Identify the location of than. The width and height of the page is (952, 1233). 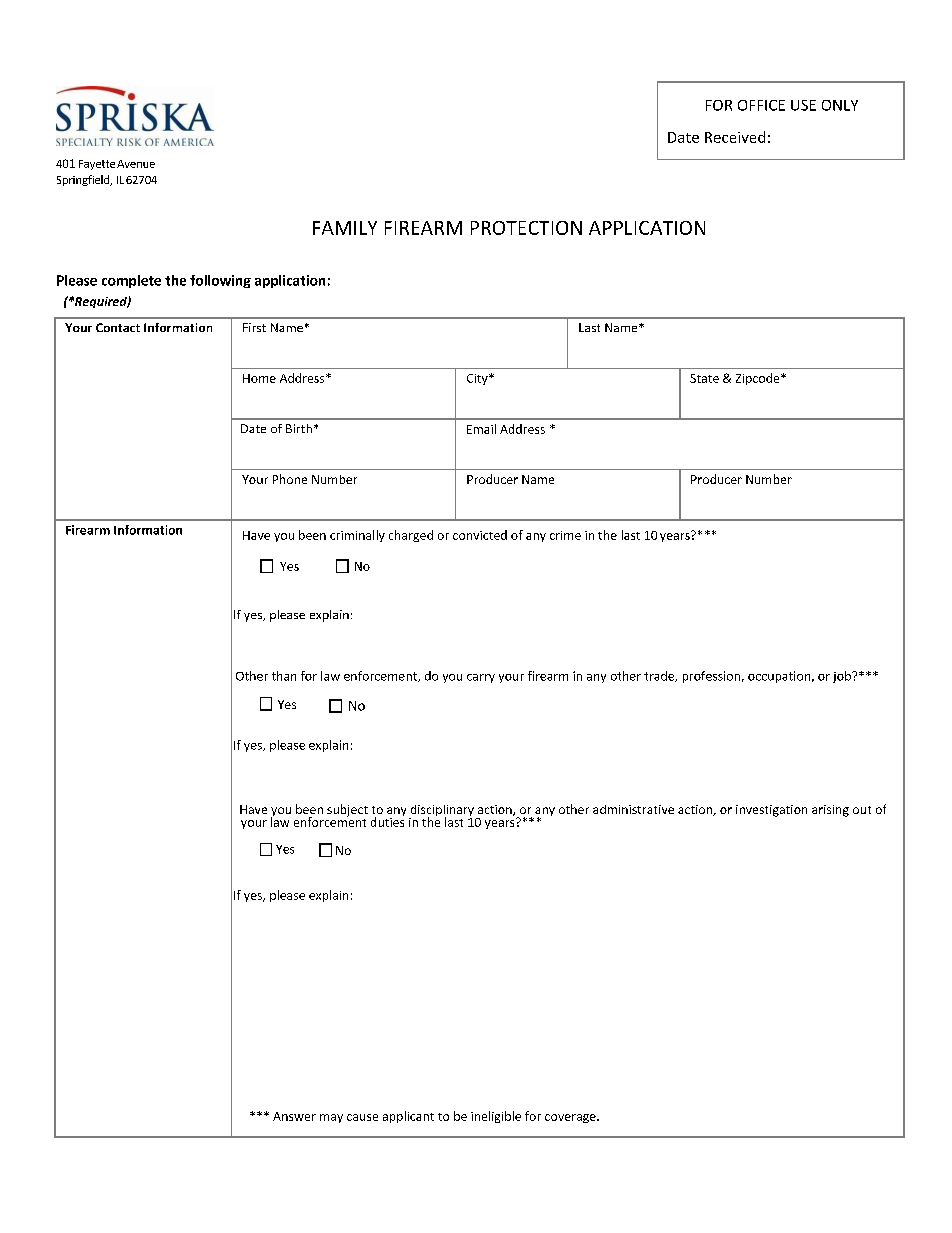
(284, 676).
